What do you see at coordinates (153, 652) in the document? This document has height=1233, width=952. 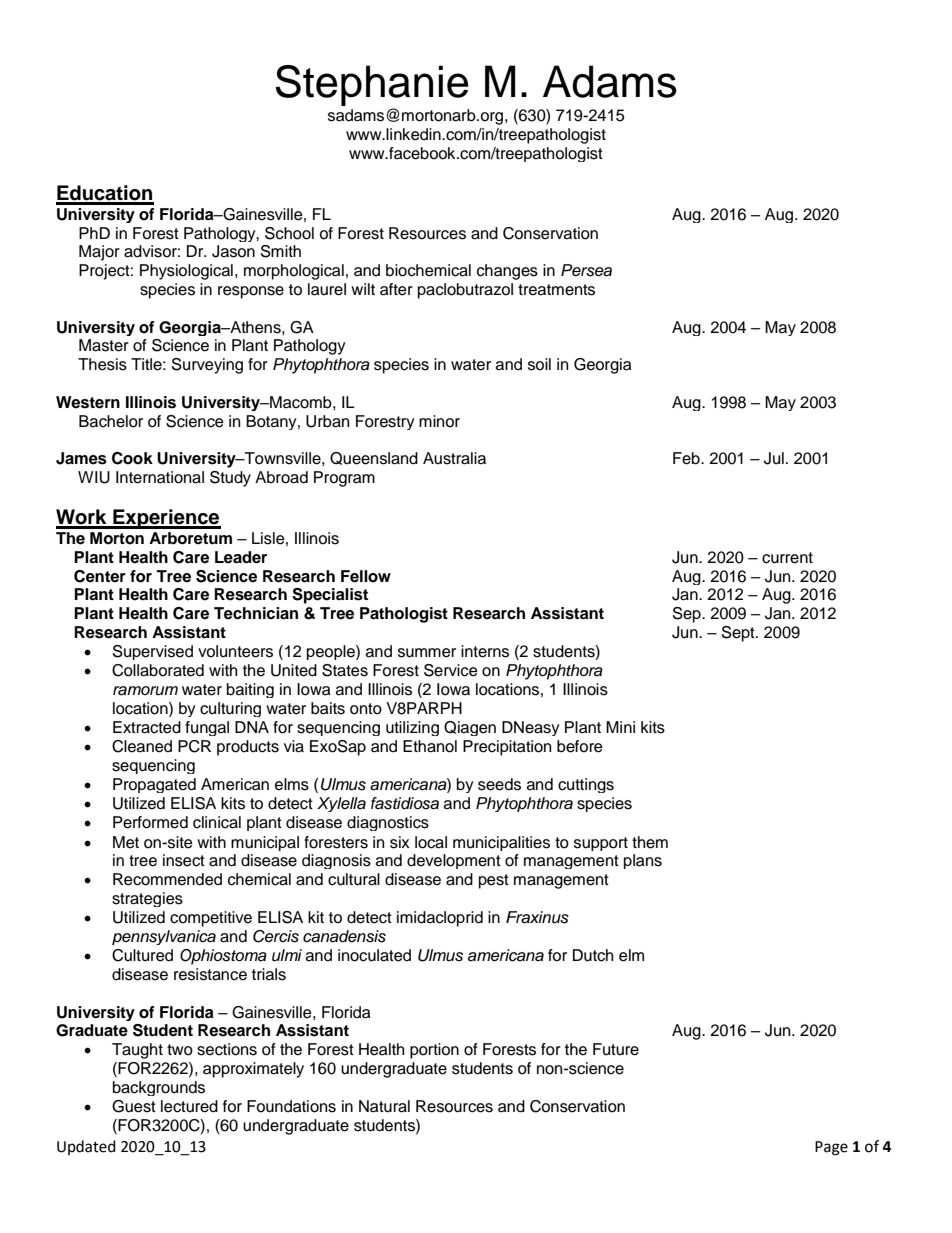 I see `Supervised` at bounding box center [153, 652].
